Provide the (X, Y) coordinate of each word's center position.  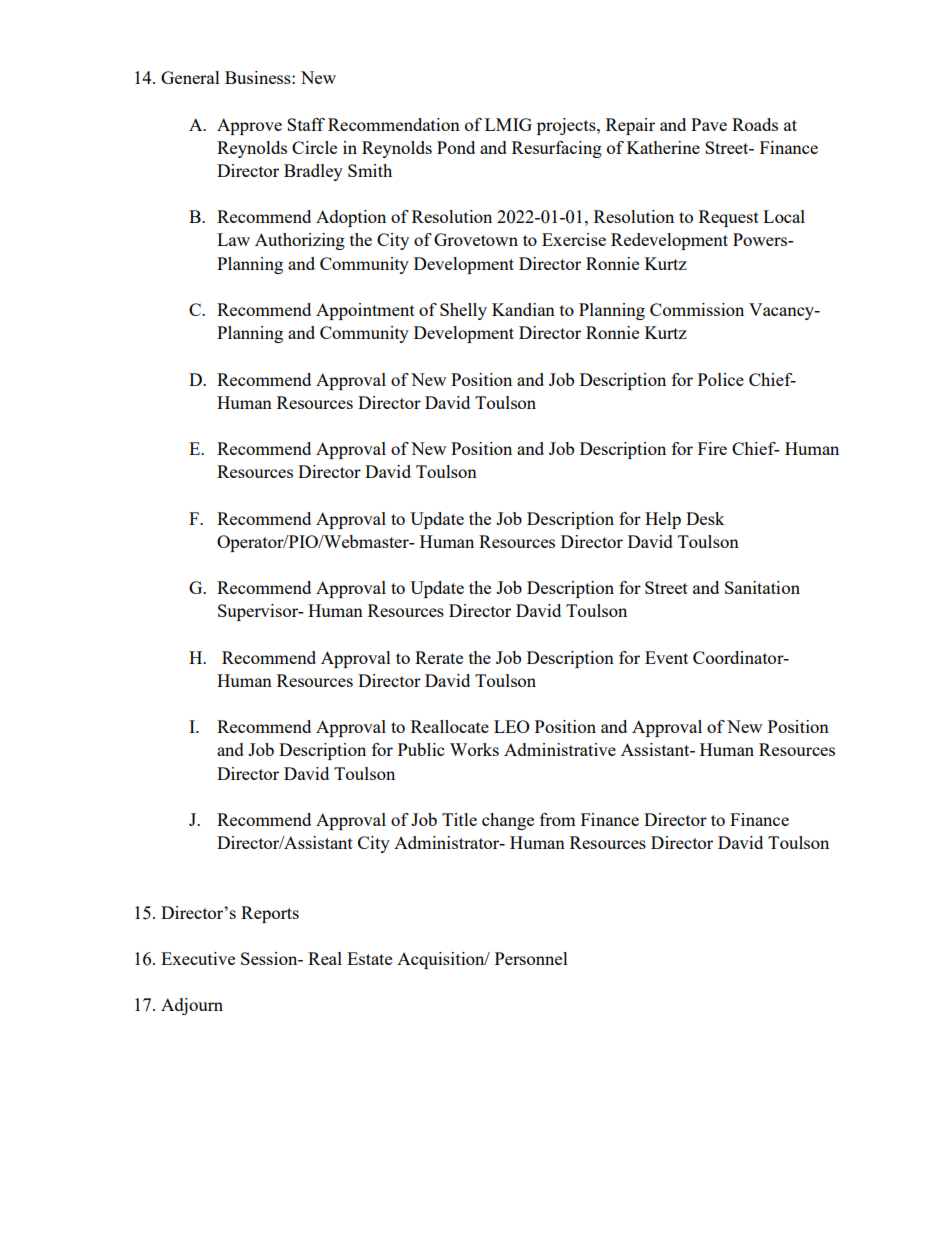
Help (663, 520)
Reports (270, 914)
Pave (709, 124)
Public (421, 749)
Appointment (365, 311)
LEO (512, 726)
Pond (456, 147)
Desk (705, 518)
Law (233, 239)
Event (666, 657)
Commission (697, 309)
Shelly (463, 311)
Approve (249, 126)
